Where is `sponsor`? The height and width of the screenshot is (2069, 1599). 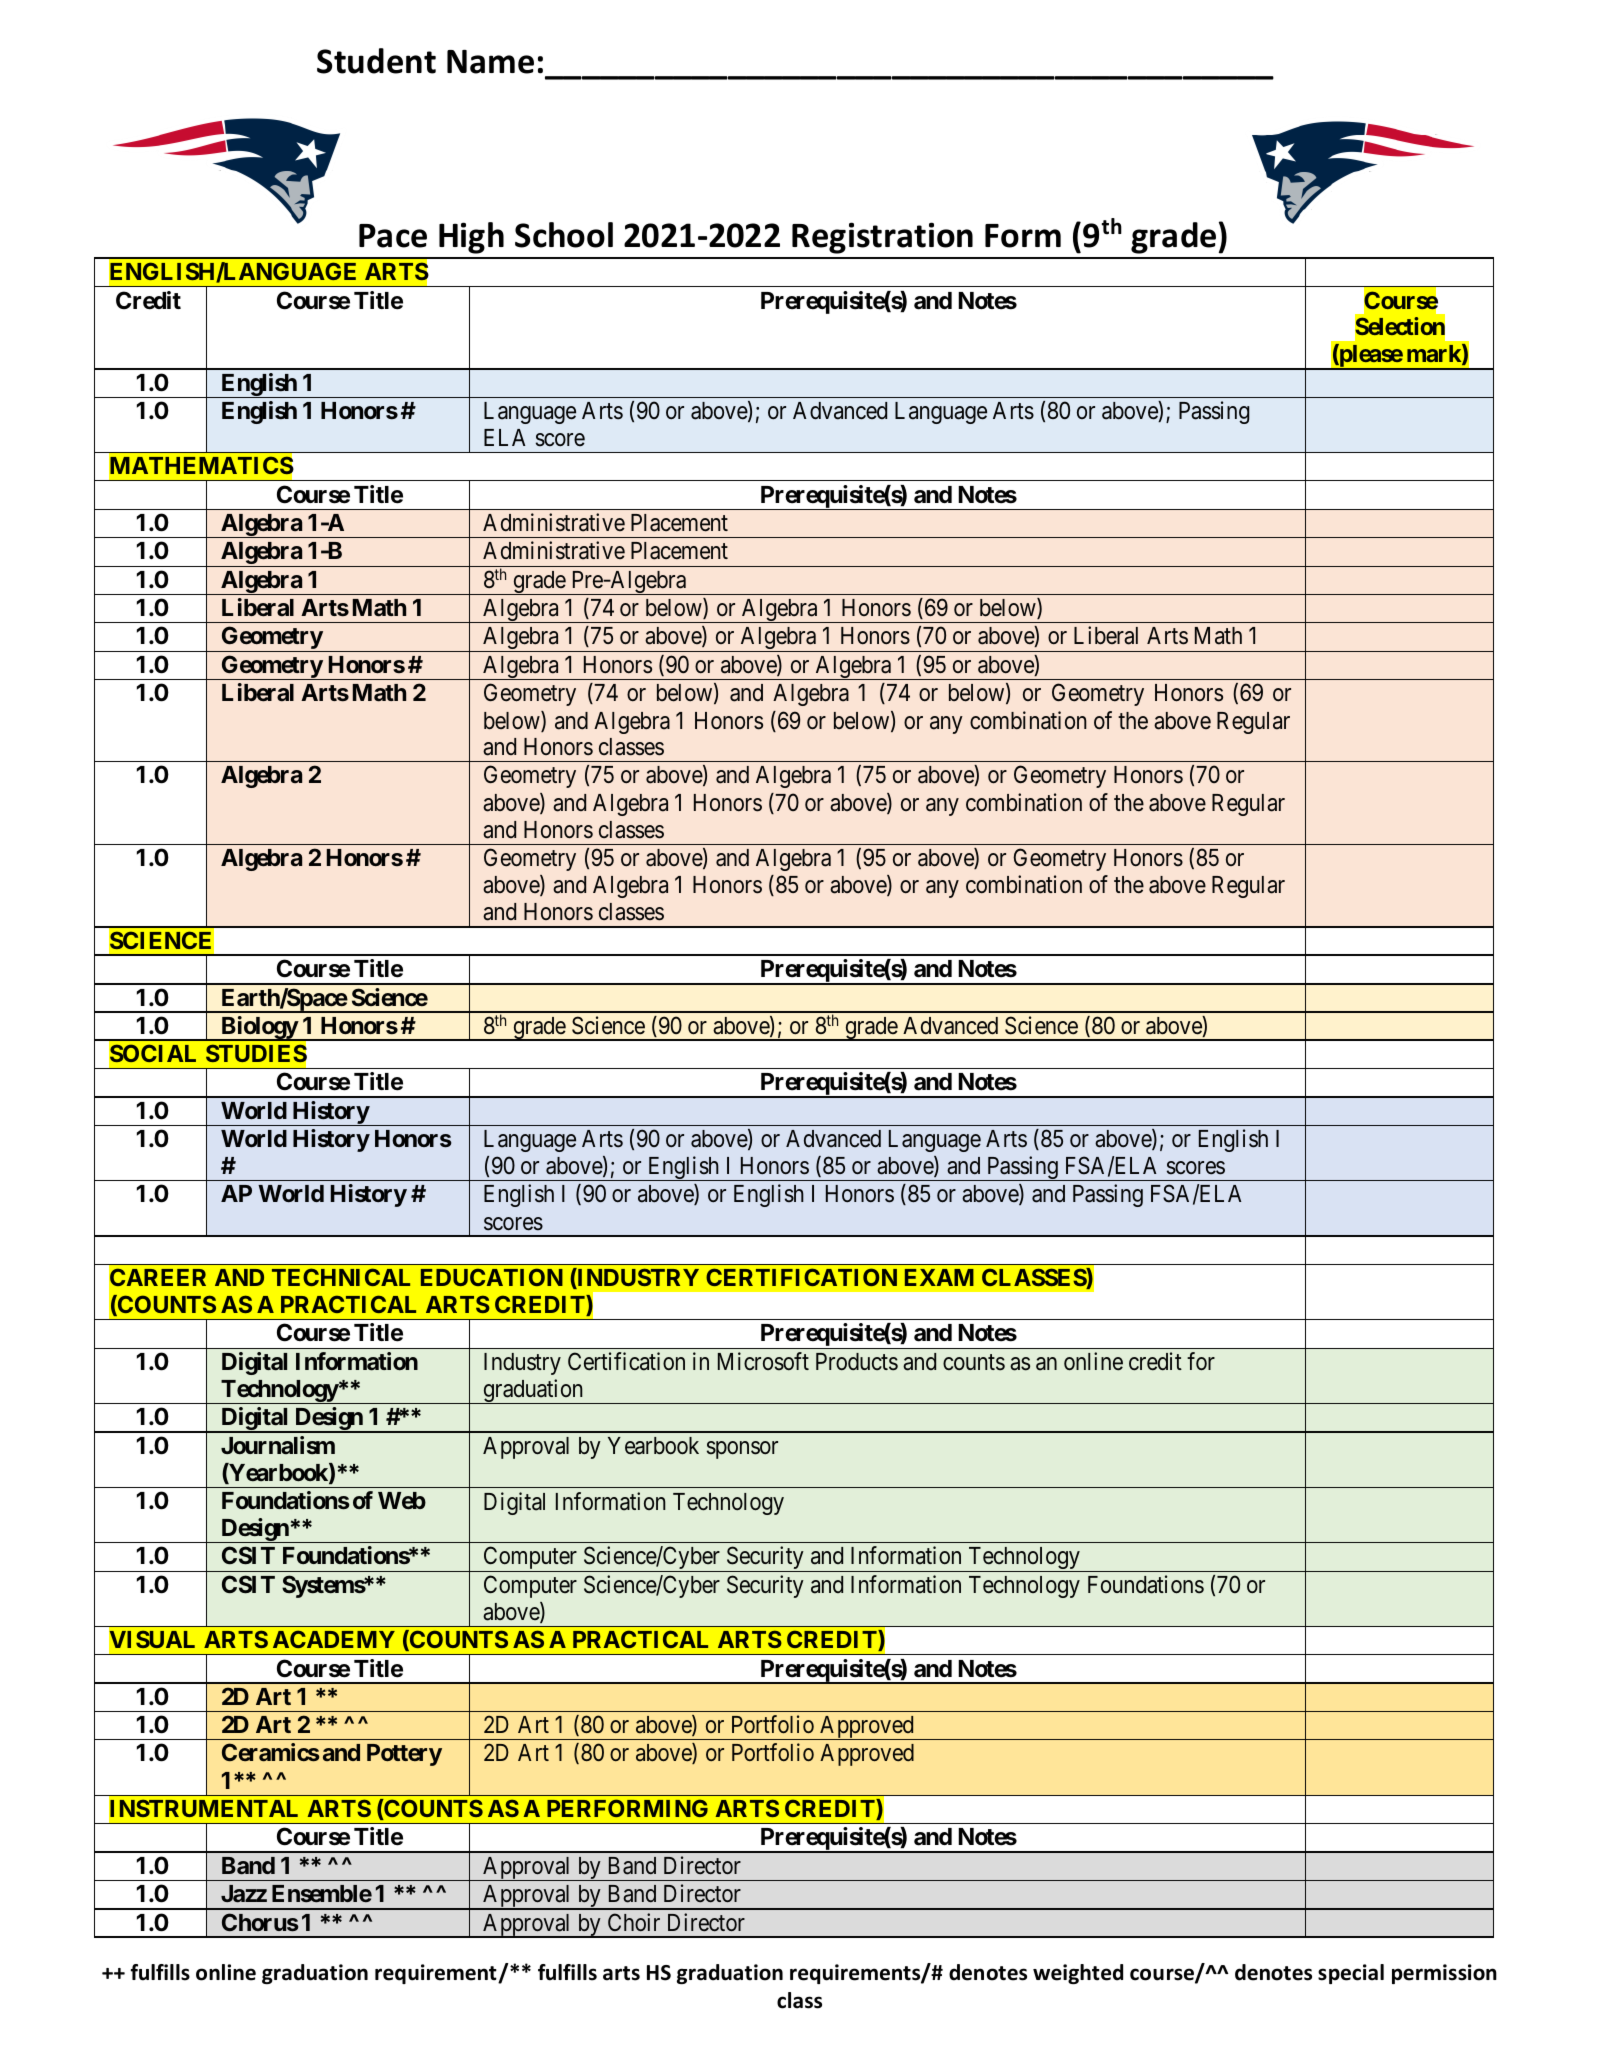
sponsor is located at coordinates (742, 1450).
